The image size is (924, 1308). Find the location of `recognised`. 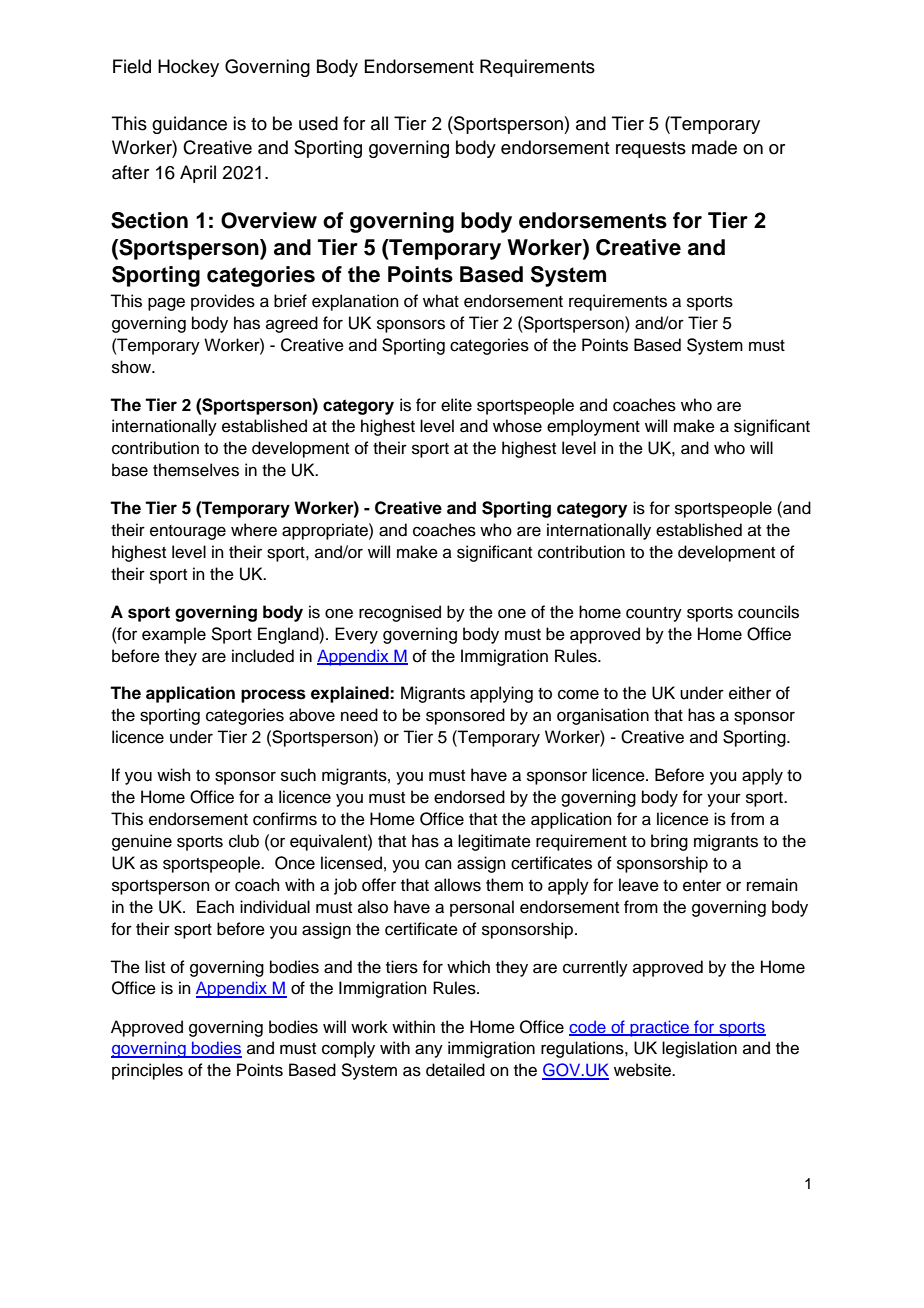

recognised is located at coordinates (400, 613).
